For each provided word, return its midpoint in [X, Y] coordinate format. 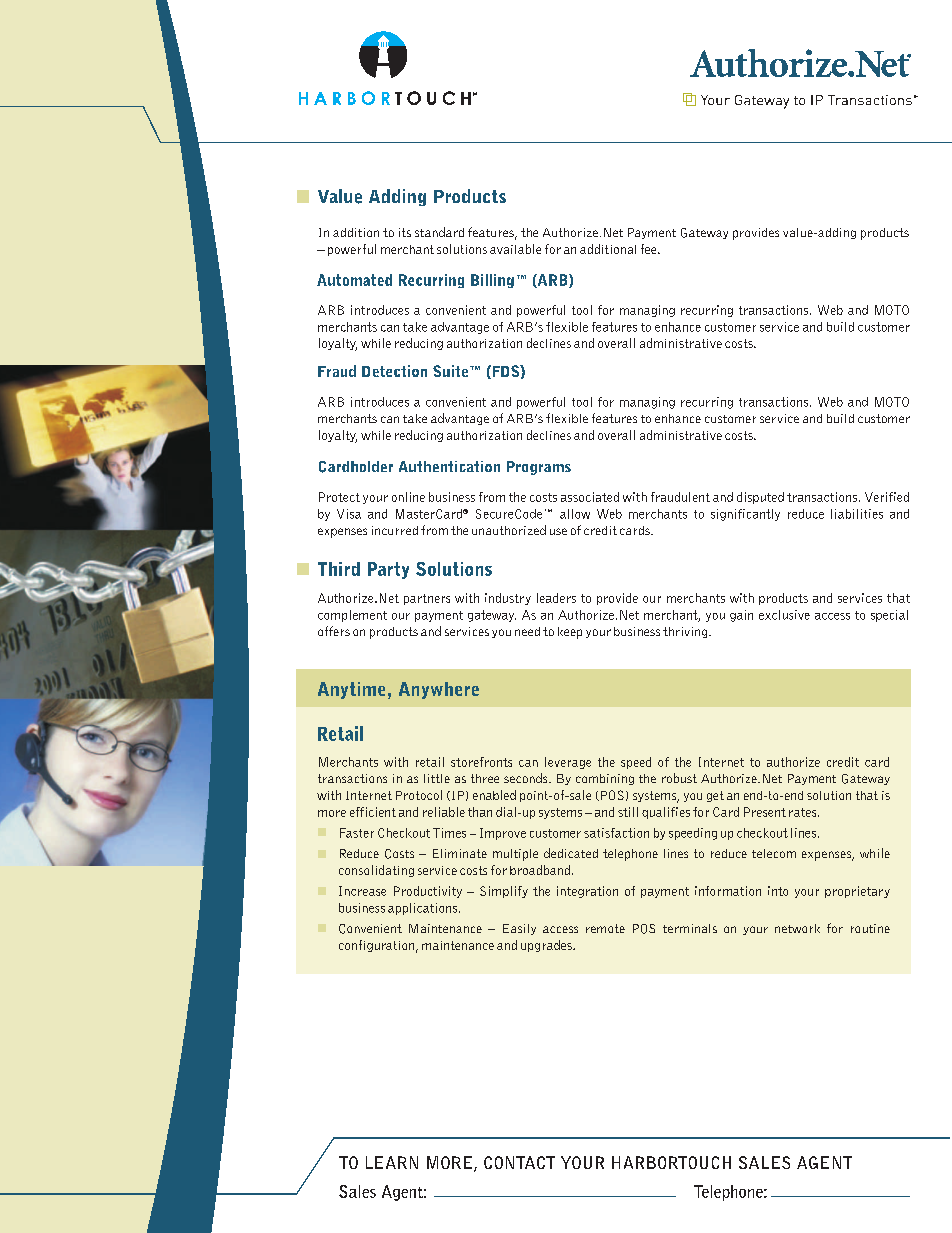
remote [605, 928]
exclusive [784, 615]
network [797, 928]
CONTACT [519, 1162]
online [408, 497]
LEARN [392, 1162]
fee [650, 249]
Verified [887, 497]
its [405, 232]
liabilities [857, 514]
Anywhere [439, 690]
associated [590, 497]
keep [570, 633]
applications [424, 909]
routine [870, 928]
